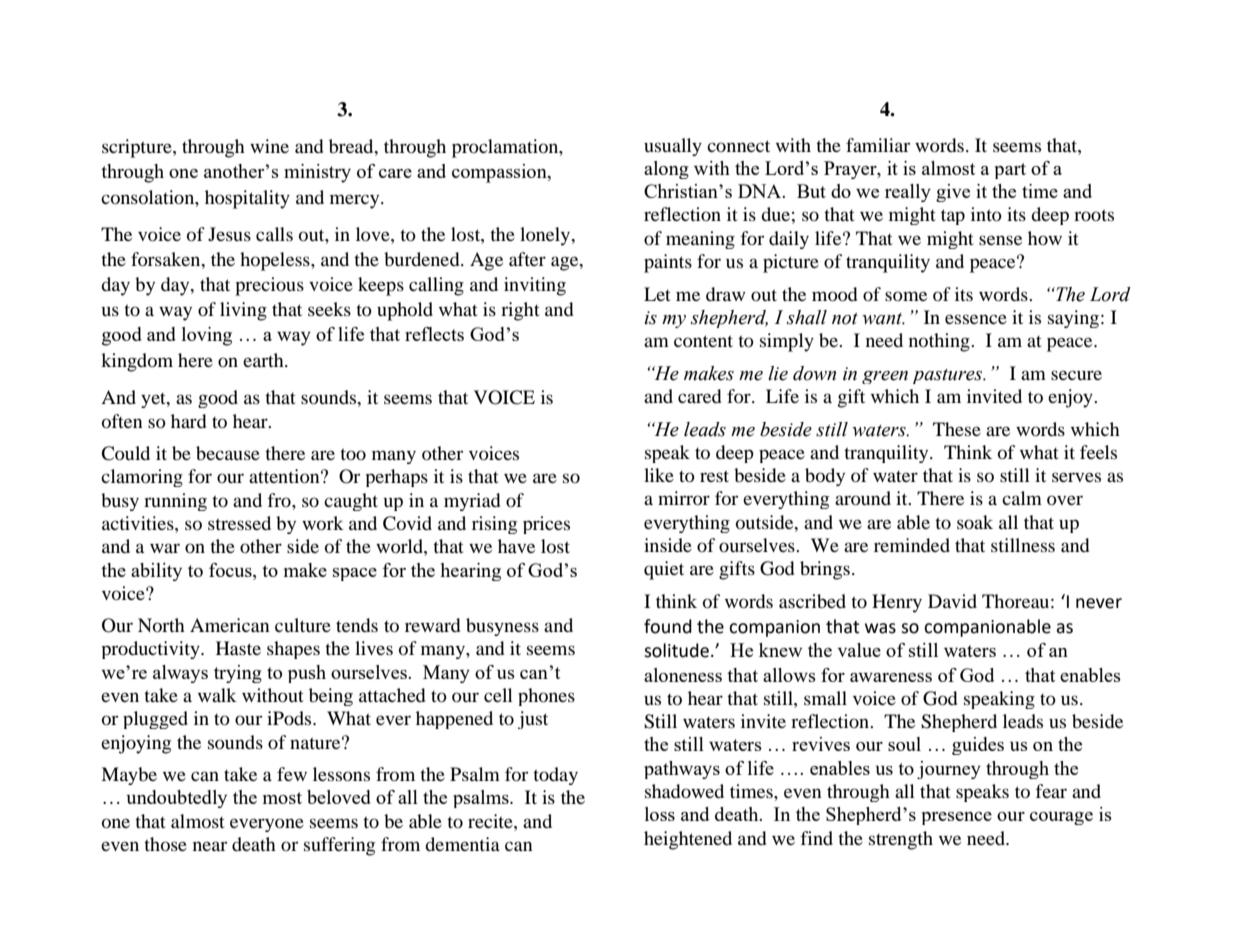 The width and height of the screenshot is (1233, 952). Describe the element at coordinates (207, 336) in the screenshot. I see `loving` at that location.
